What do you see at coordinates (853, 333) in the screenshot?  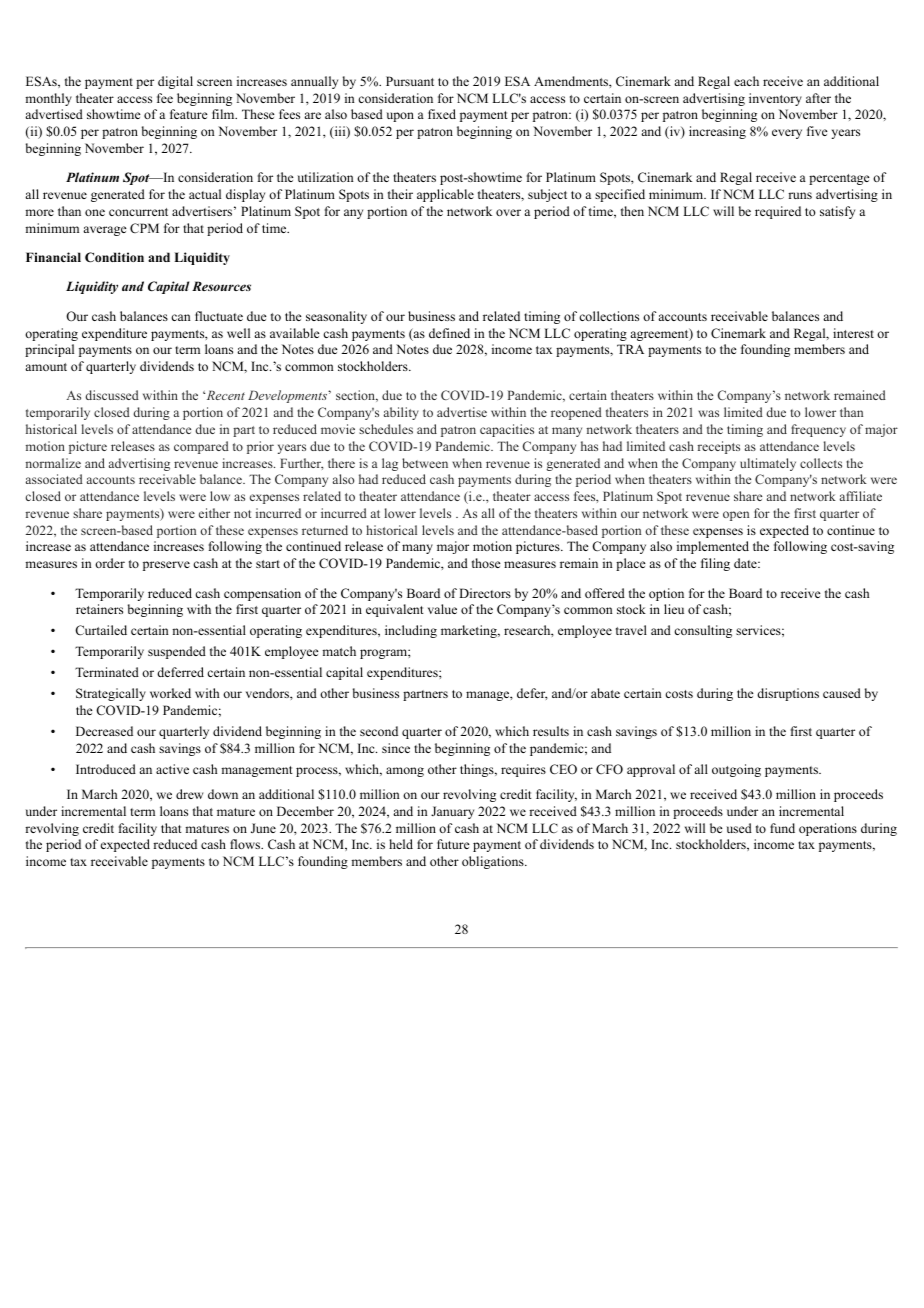 I see `interest` at bounding box center [853, 333].
